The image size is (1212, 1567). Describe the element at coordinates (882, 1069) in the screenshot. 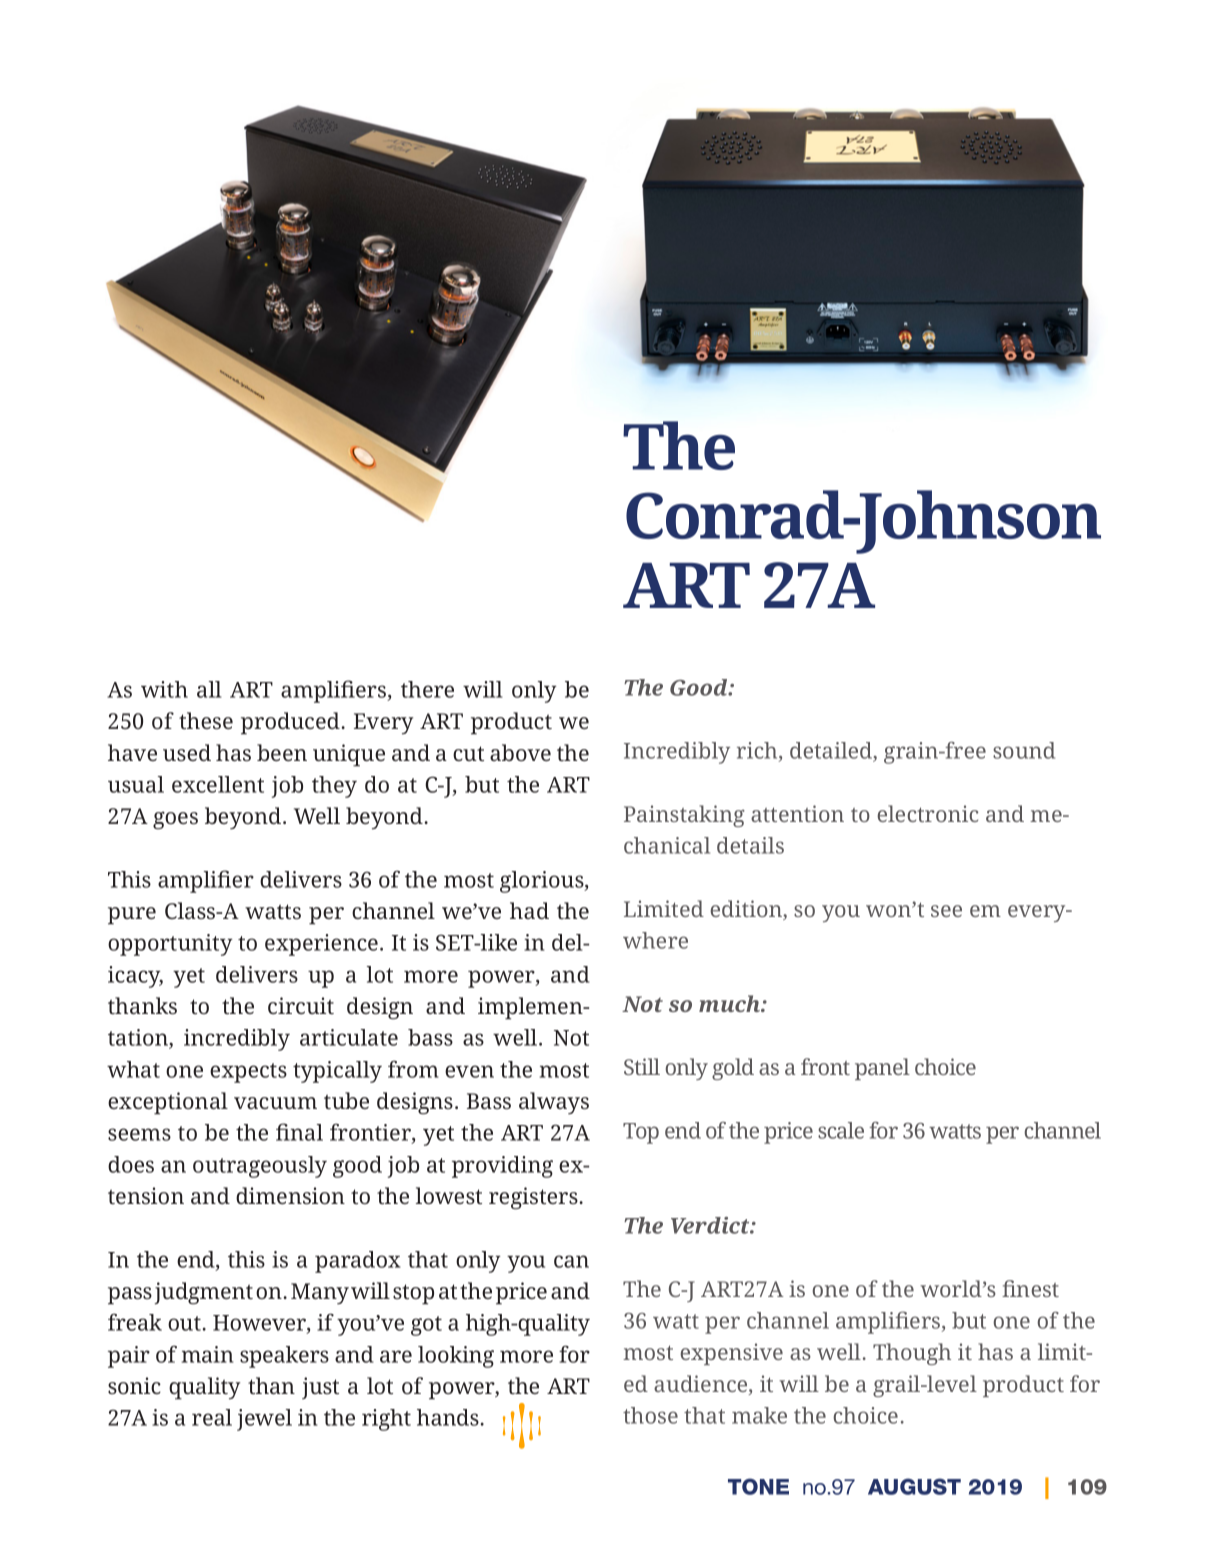

I see `panel` at that location.
